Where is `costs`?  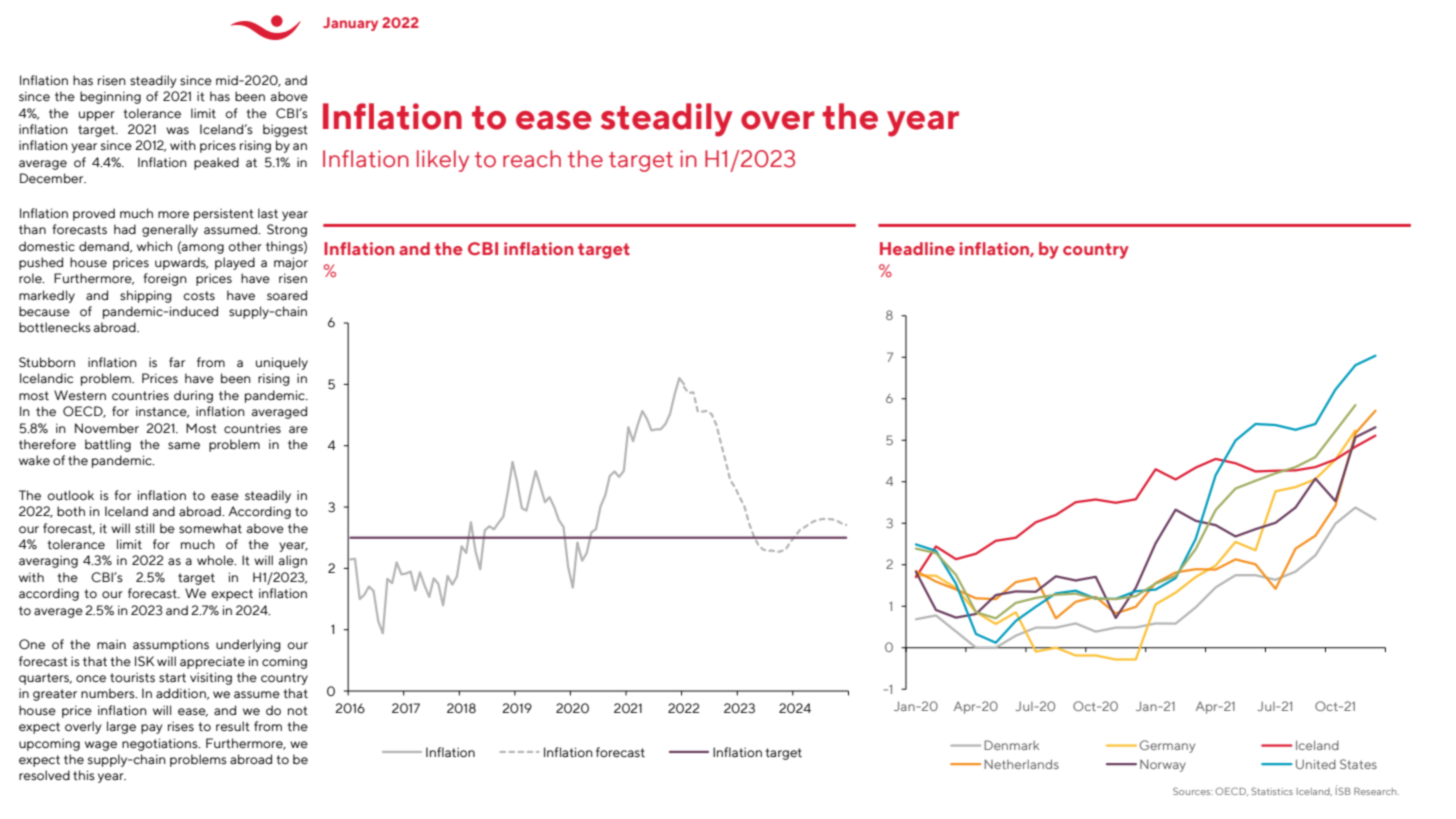
costs is located at coordinates (199, 296).
